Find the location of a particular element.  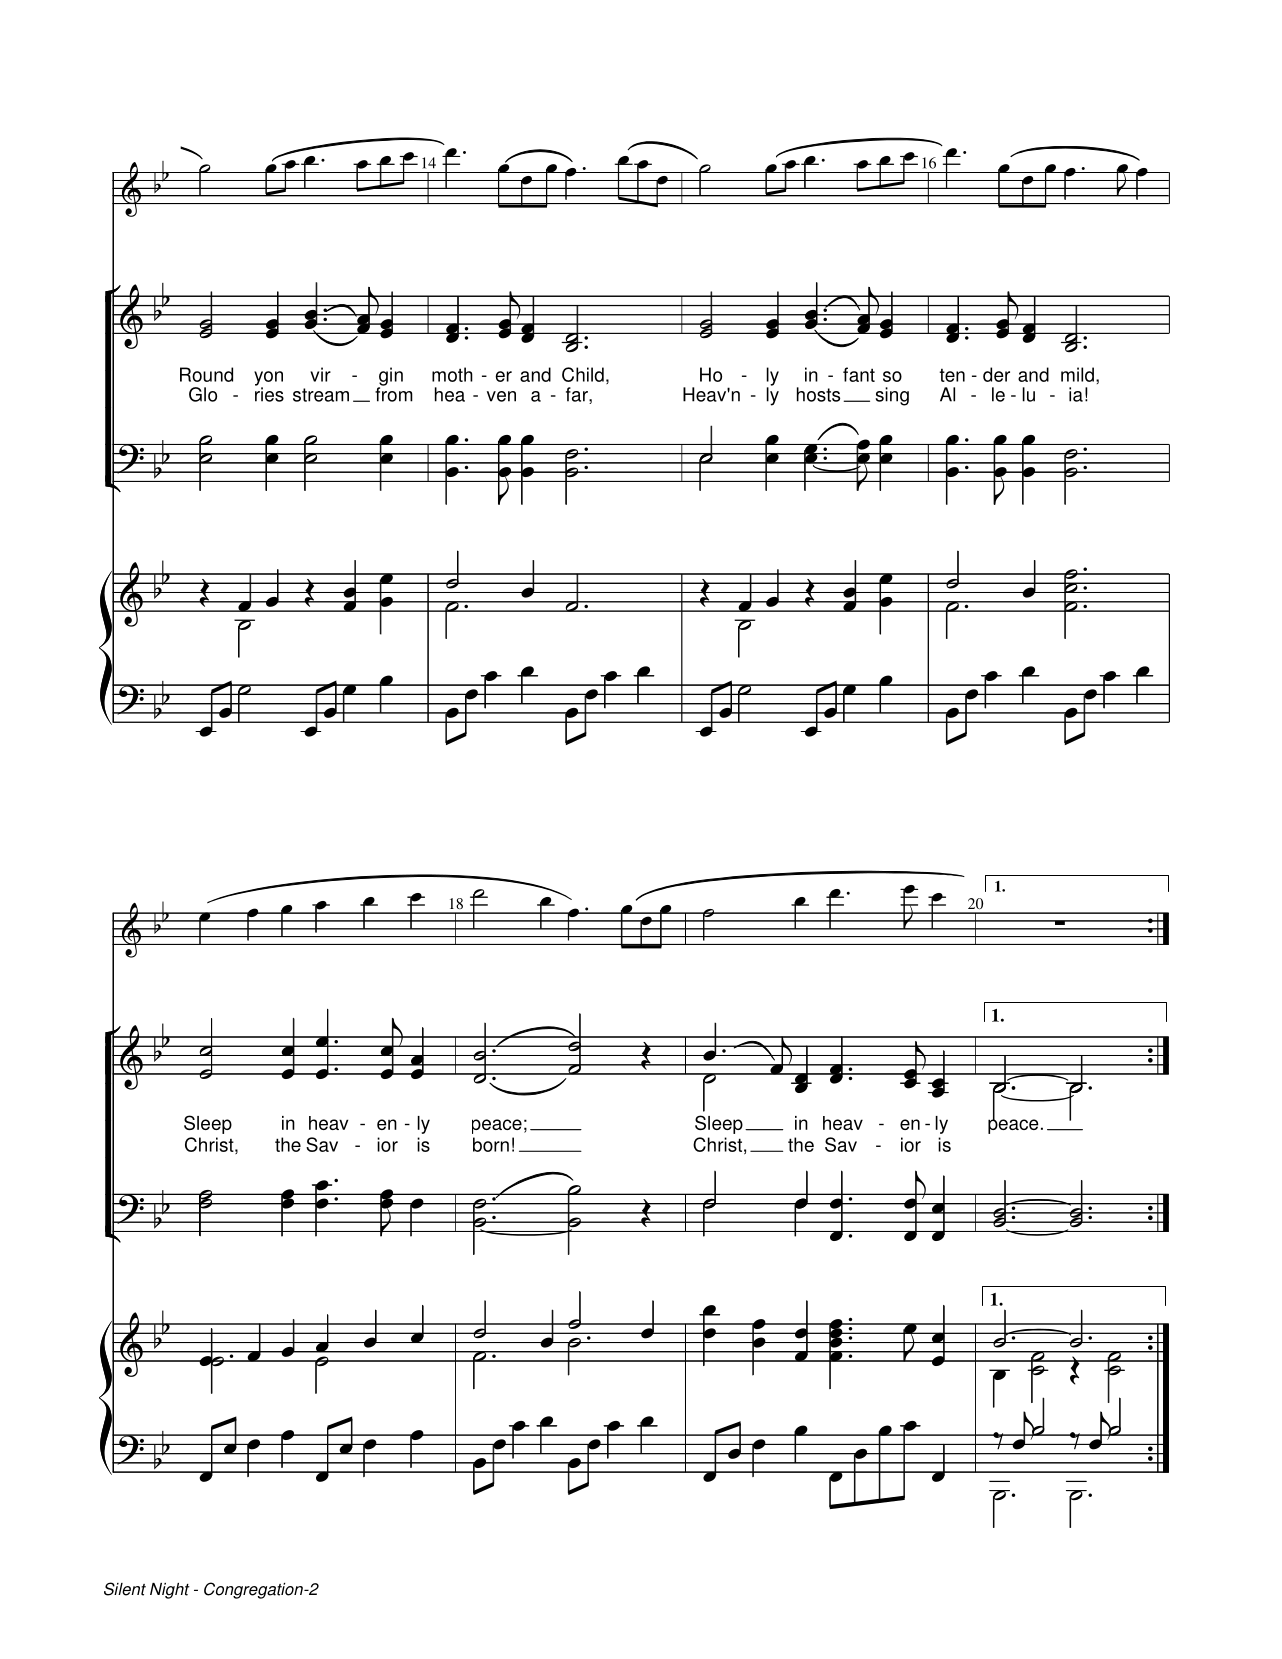

ven is located at coordinates (501, 396).
